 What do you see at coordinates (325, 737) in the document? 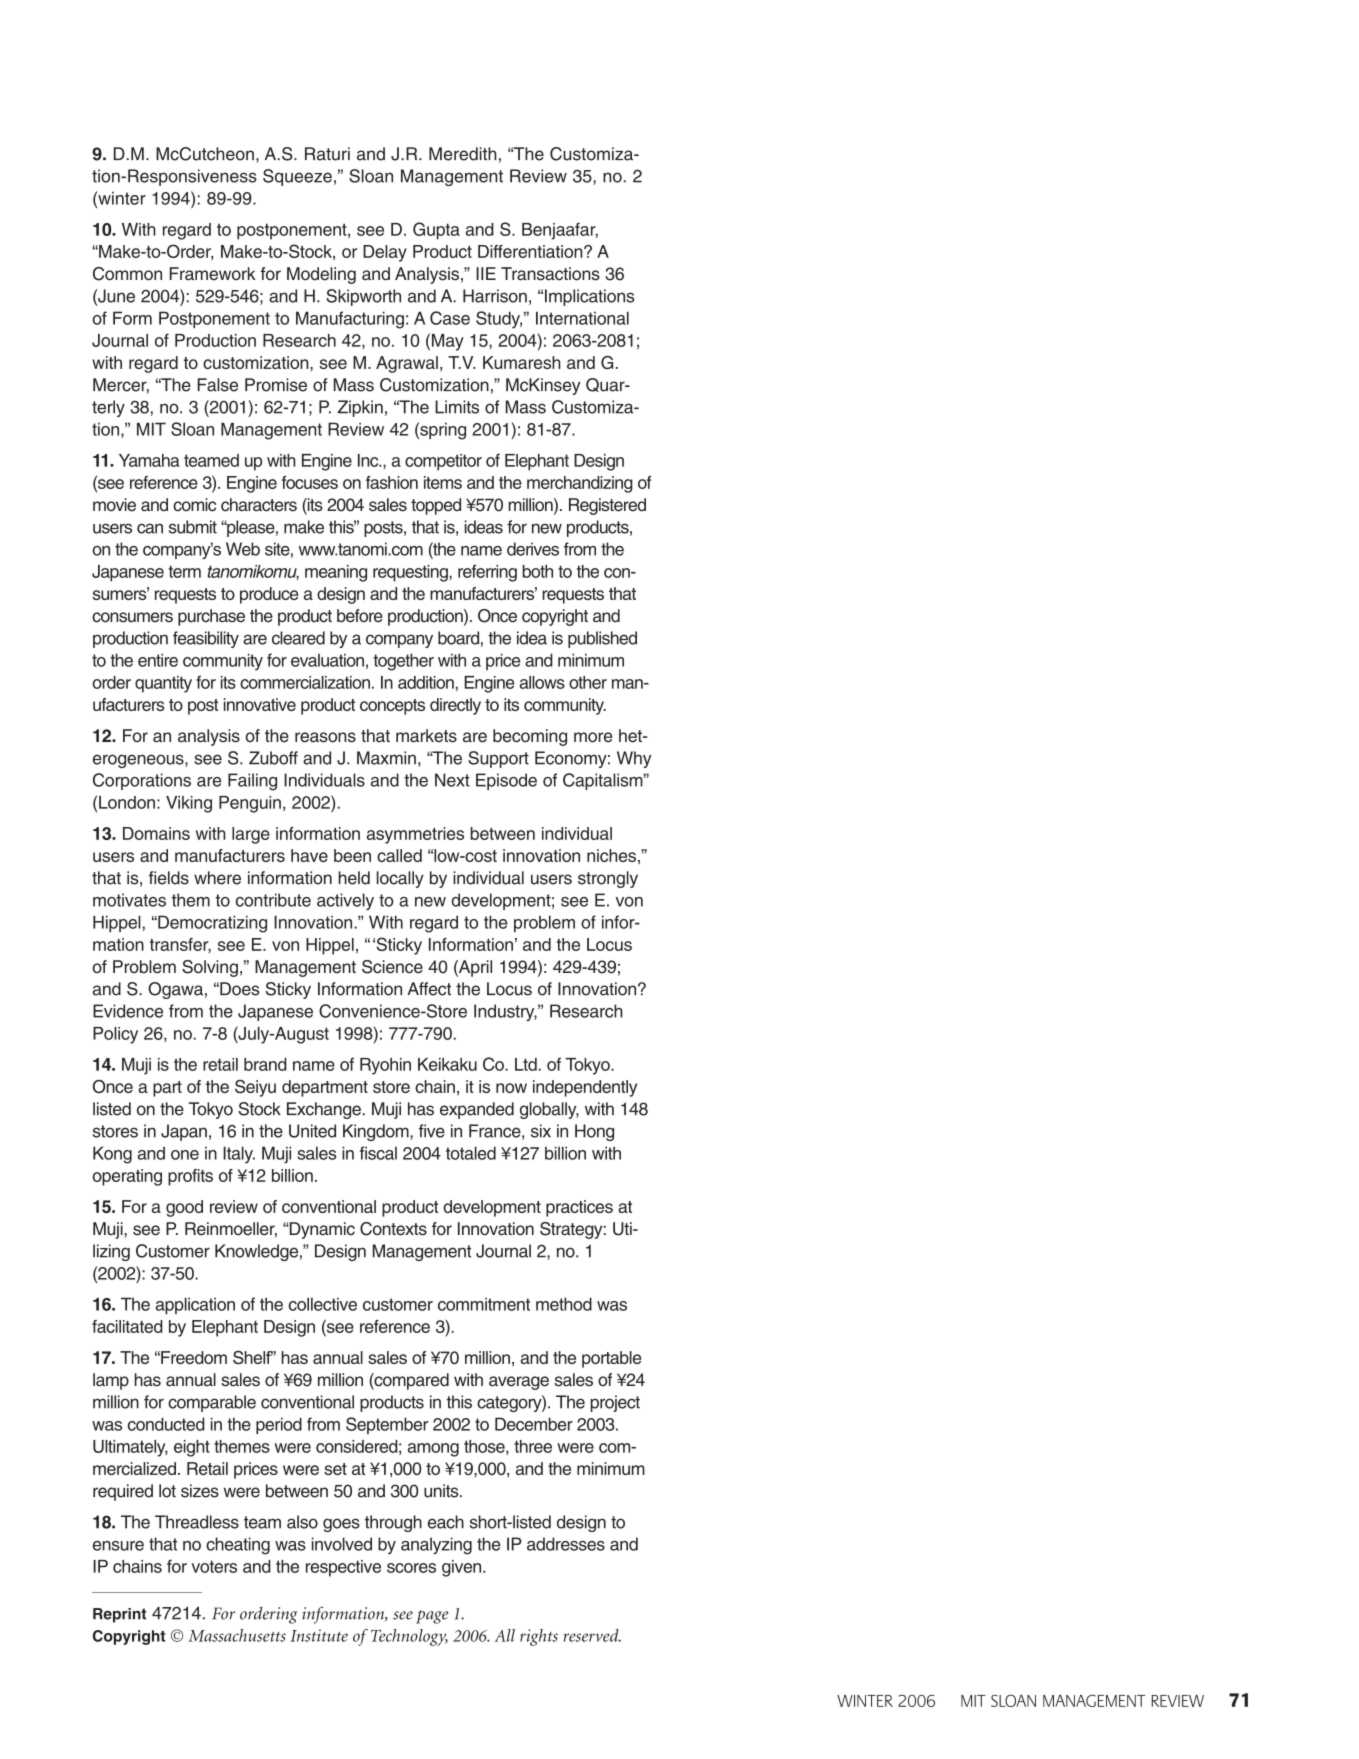
I see `reasons` at bounding box center [325, 737].
